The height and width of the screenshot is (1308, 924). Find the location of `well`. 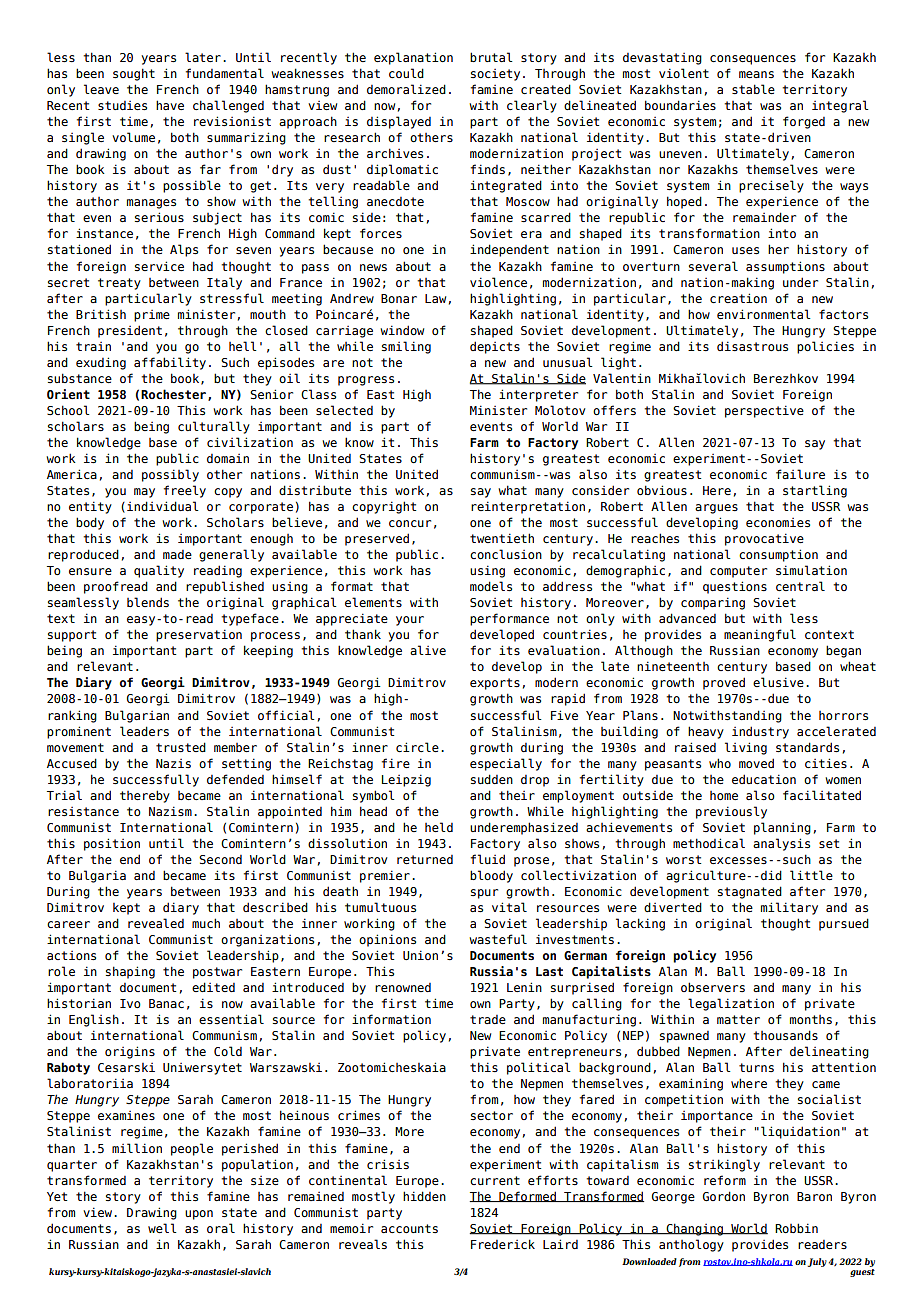

well is located at coordinates (162, 1228).
